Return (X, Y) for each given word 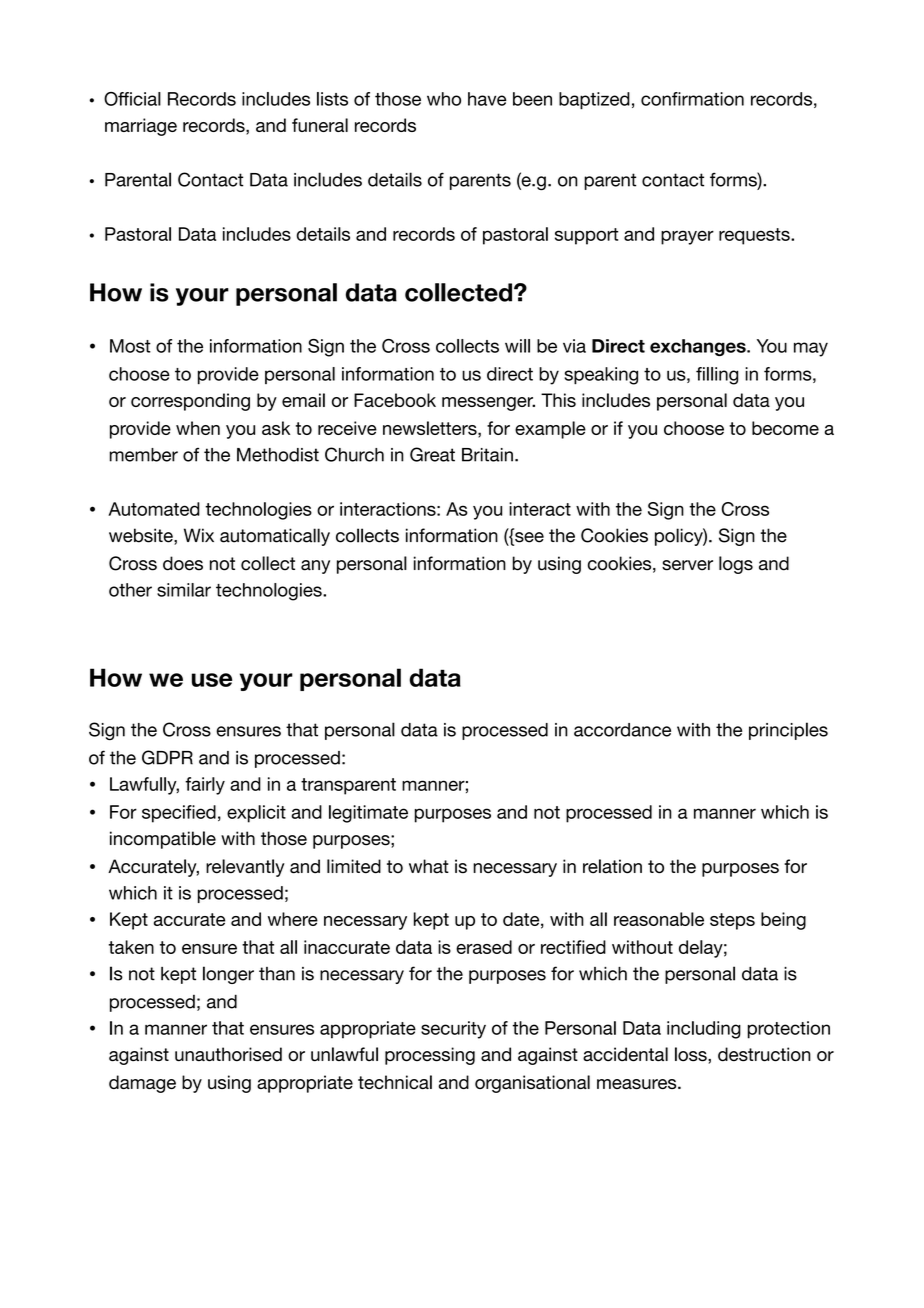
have (487, 99)
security (453, 1030)
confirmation (692, 99)
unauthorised (228, 1054)
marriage (141, 127)
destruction (764, 1054)
